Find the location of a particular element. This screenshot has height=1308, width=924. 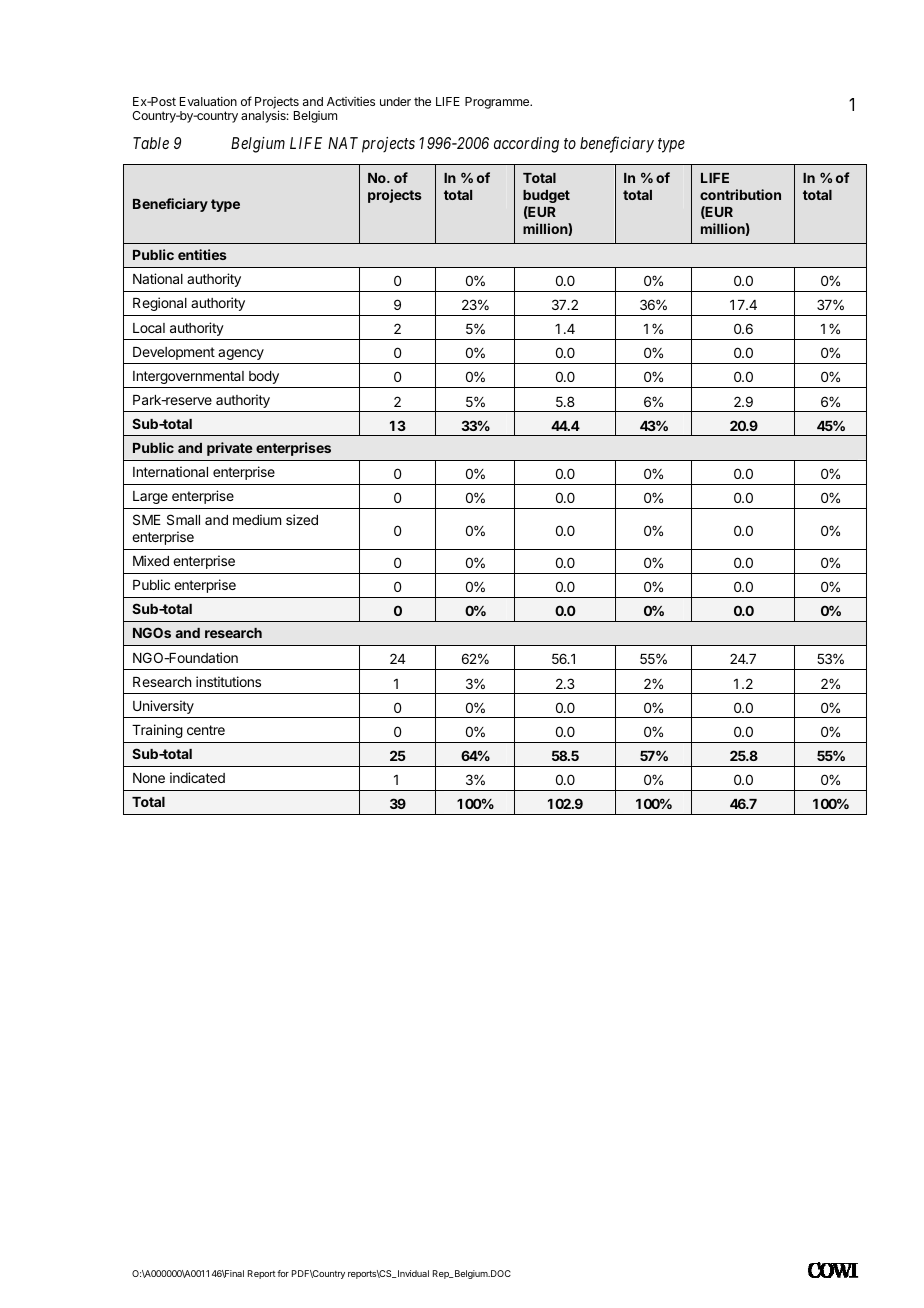

the is located at coordinates (422, 101).
